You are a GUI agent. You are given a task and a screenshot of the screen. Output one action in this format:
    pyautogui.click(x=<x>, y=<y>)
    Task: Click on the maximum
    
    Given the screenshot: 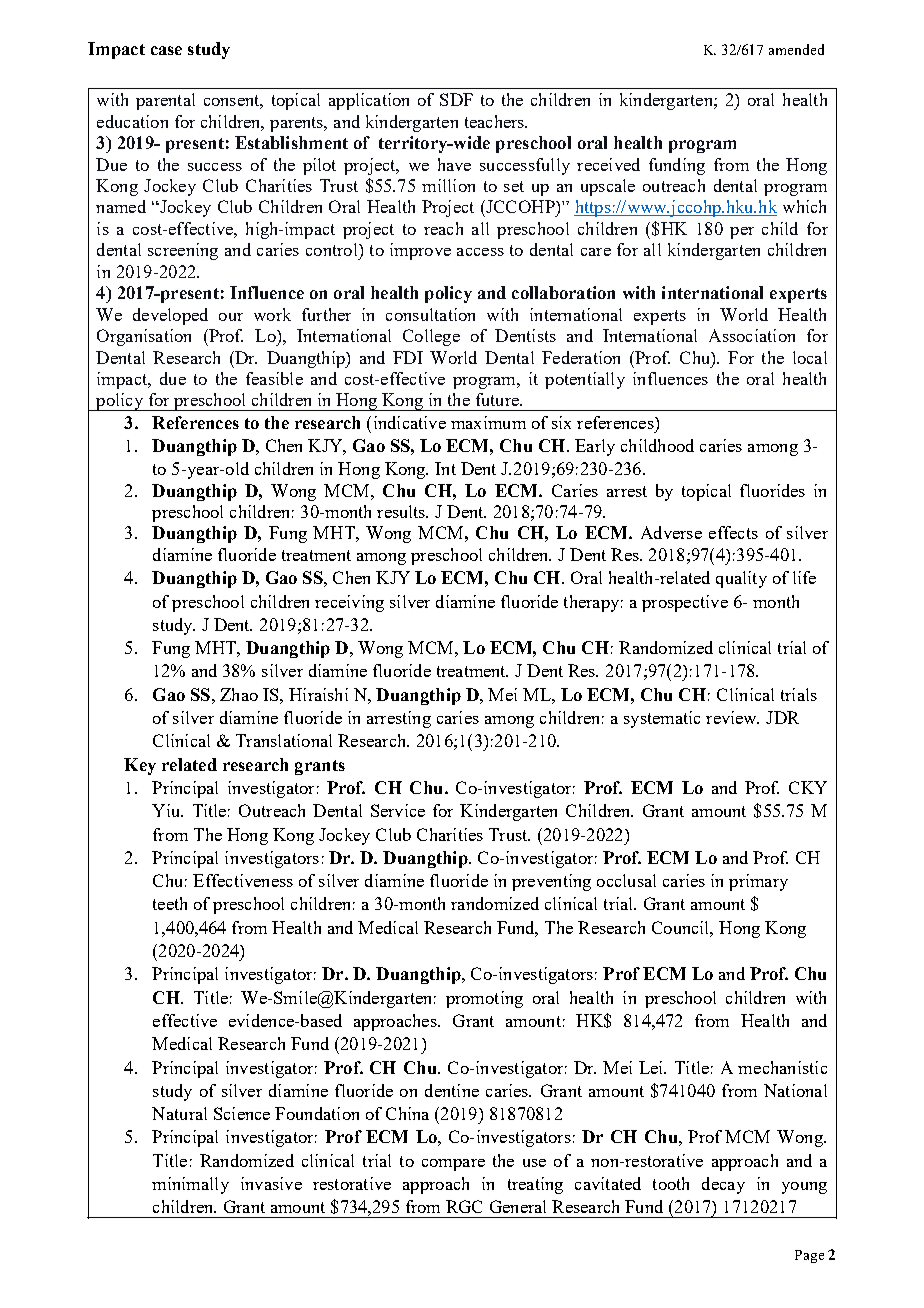 What is the action you would take?
    pyautogui.click(x=488, y=422)
